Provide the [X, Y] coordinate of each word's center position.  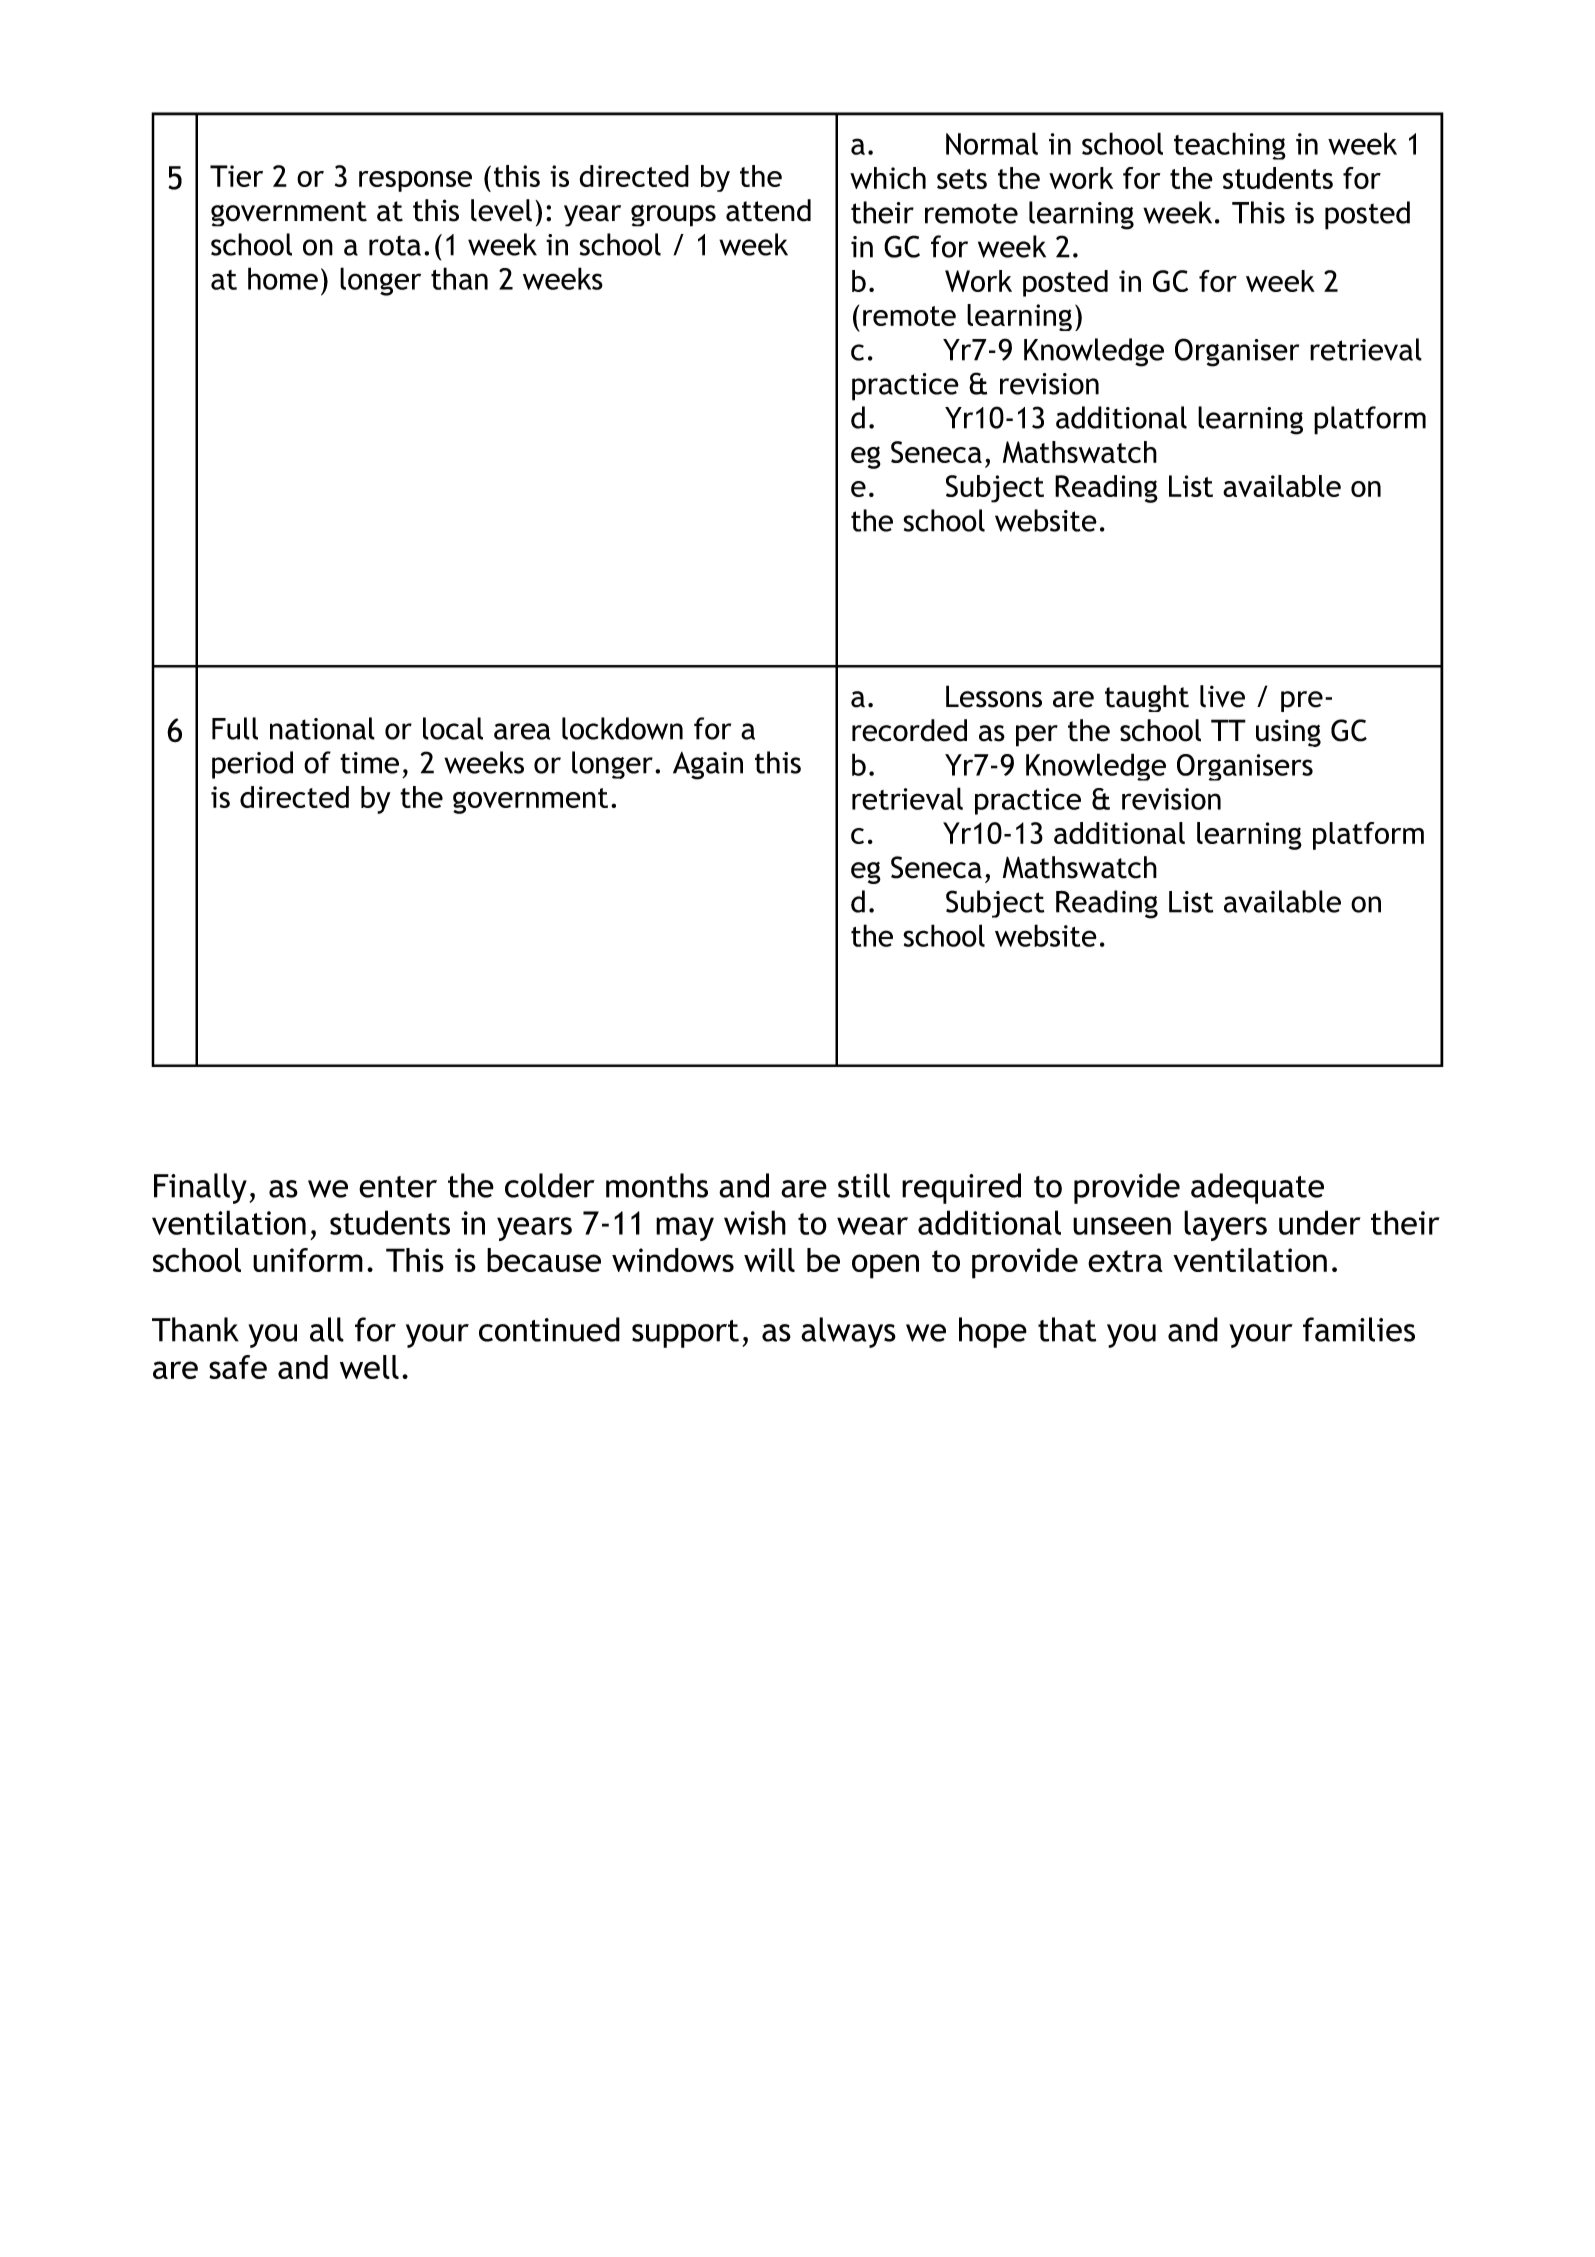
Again [708, 766]
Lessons [994, 696]
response [415, 181]
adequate [1257, 1188]
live [1222, 696]
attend [768, 210]
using [1288, 733]
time [369, 763]
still [864, 1185]
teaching [1230, 146]
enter [398, 1187]
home [283, 278]
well [369, 1367]
